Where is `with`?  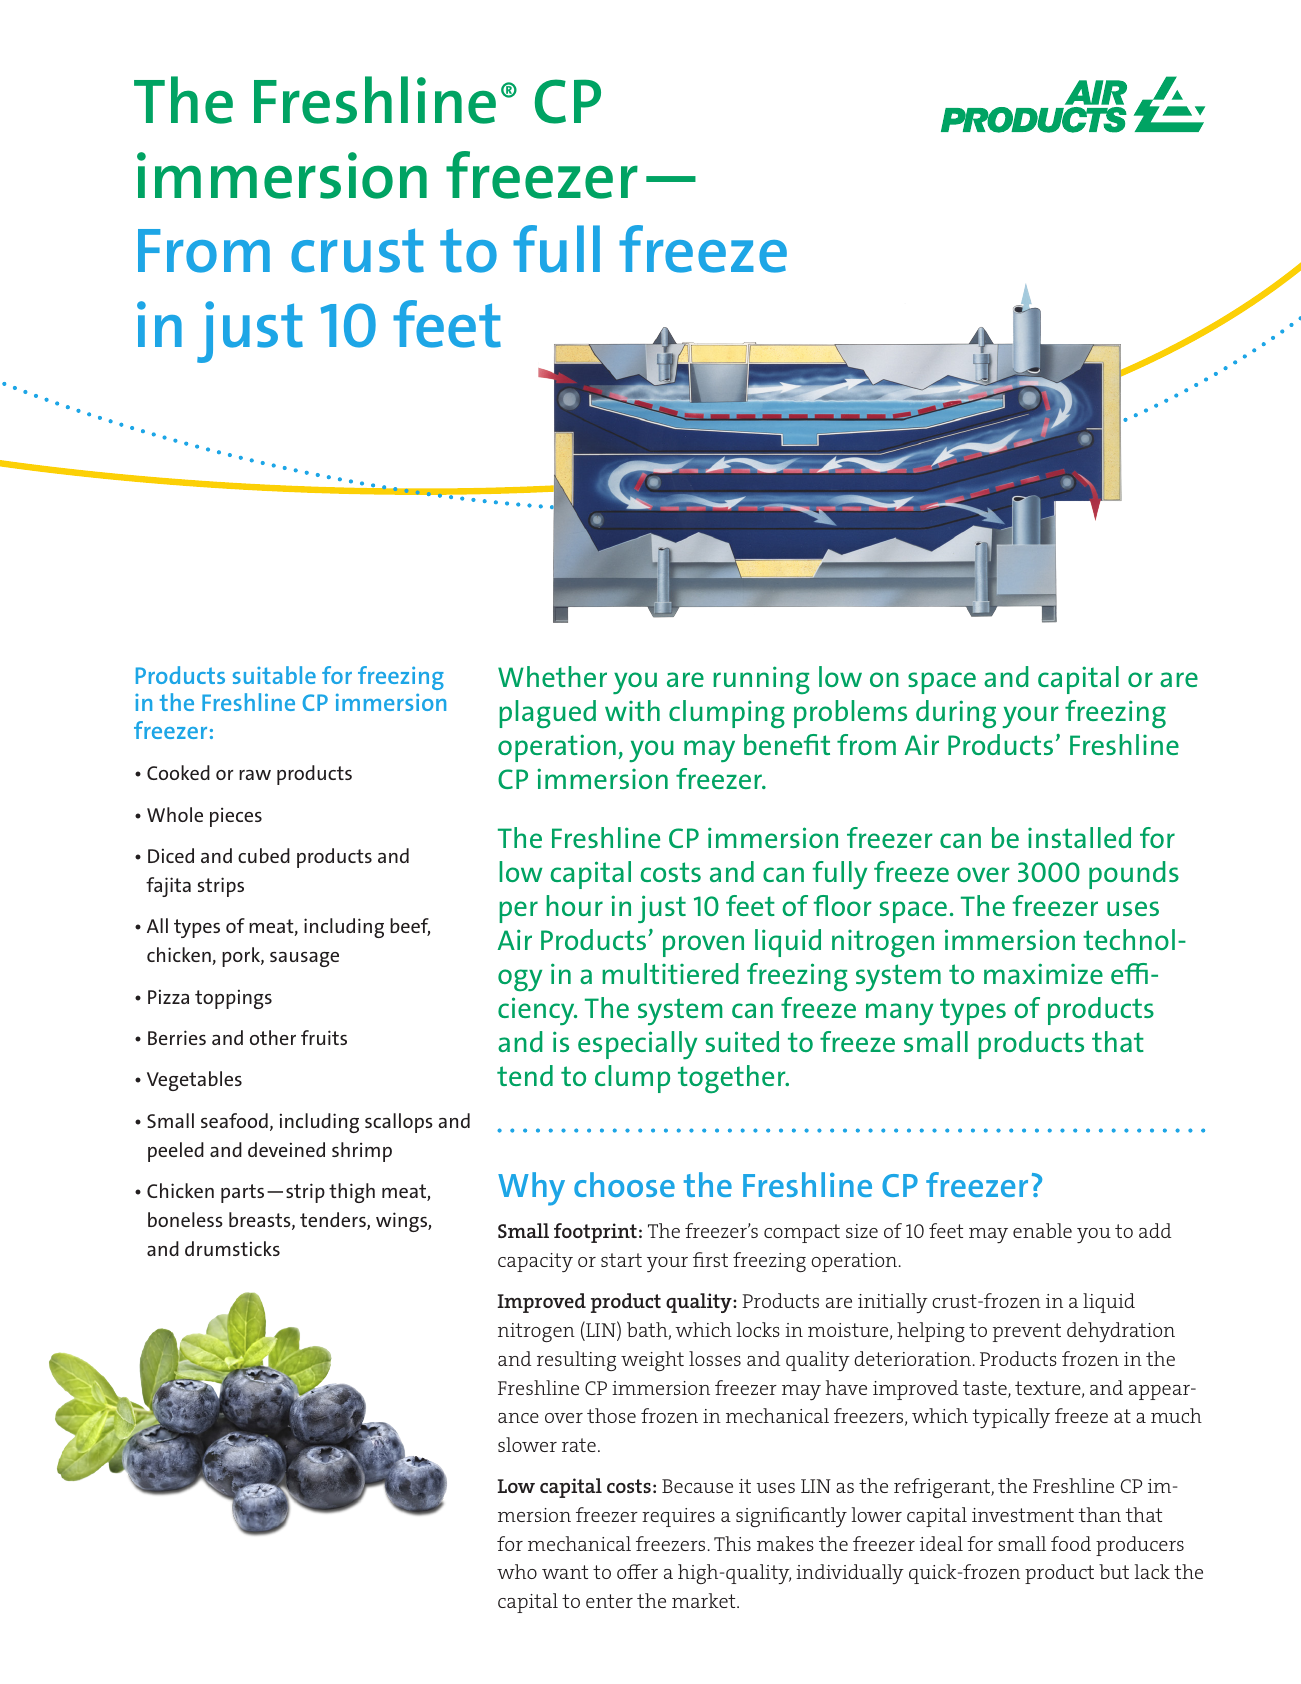
with is located at coordinates (632, 710).
